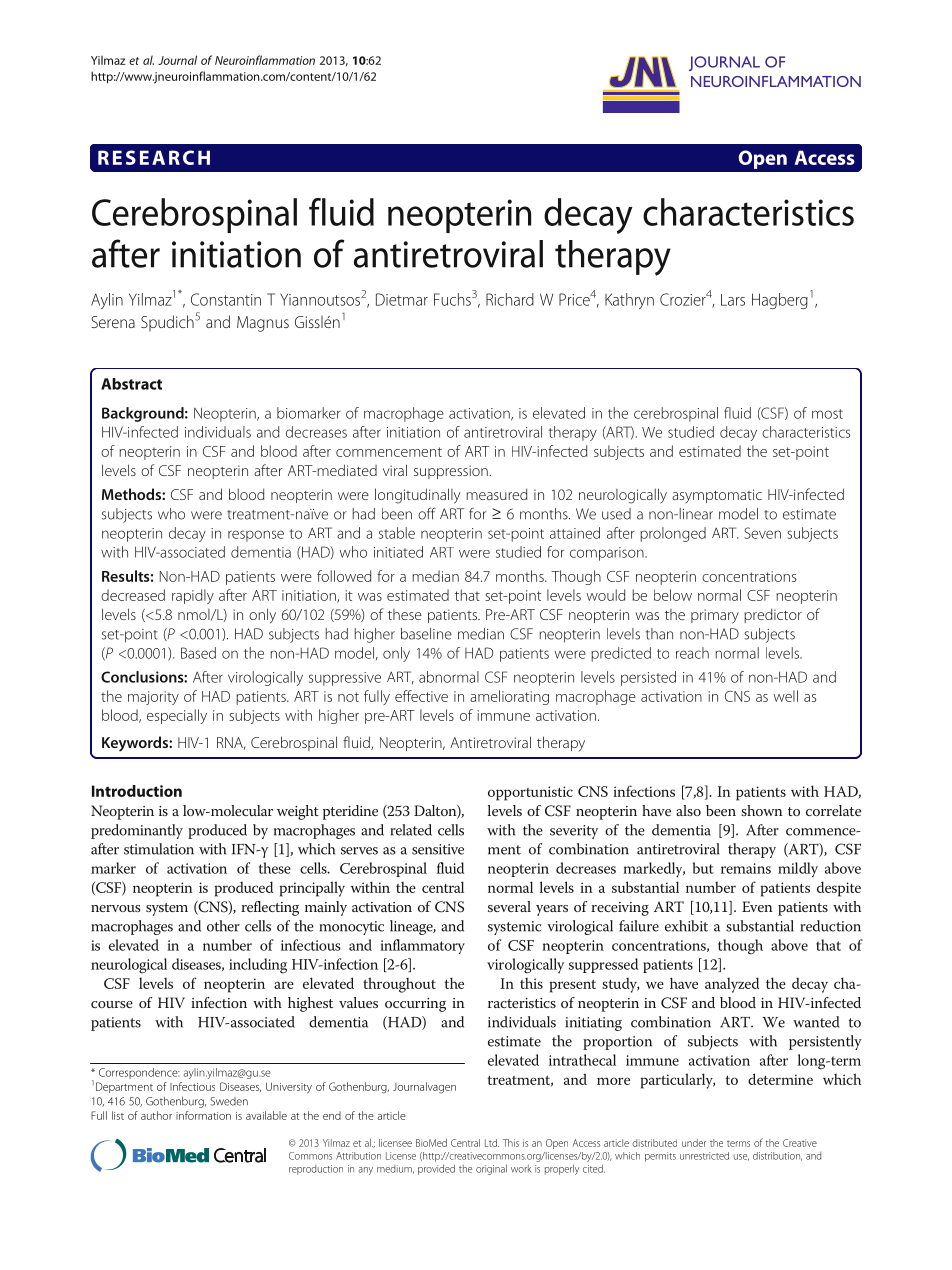 The image size is (952, 1270). What do you see at coordinates (226, 299) in the document?
I see `Constantin` at bounding box center [226, 299].
